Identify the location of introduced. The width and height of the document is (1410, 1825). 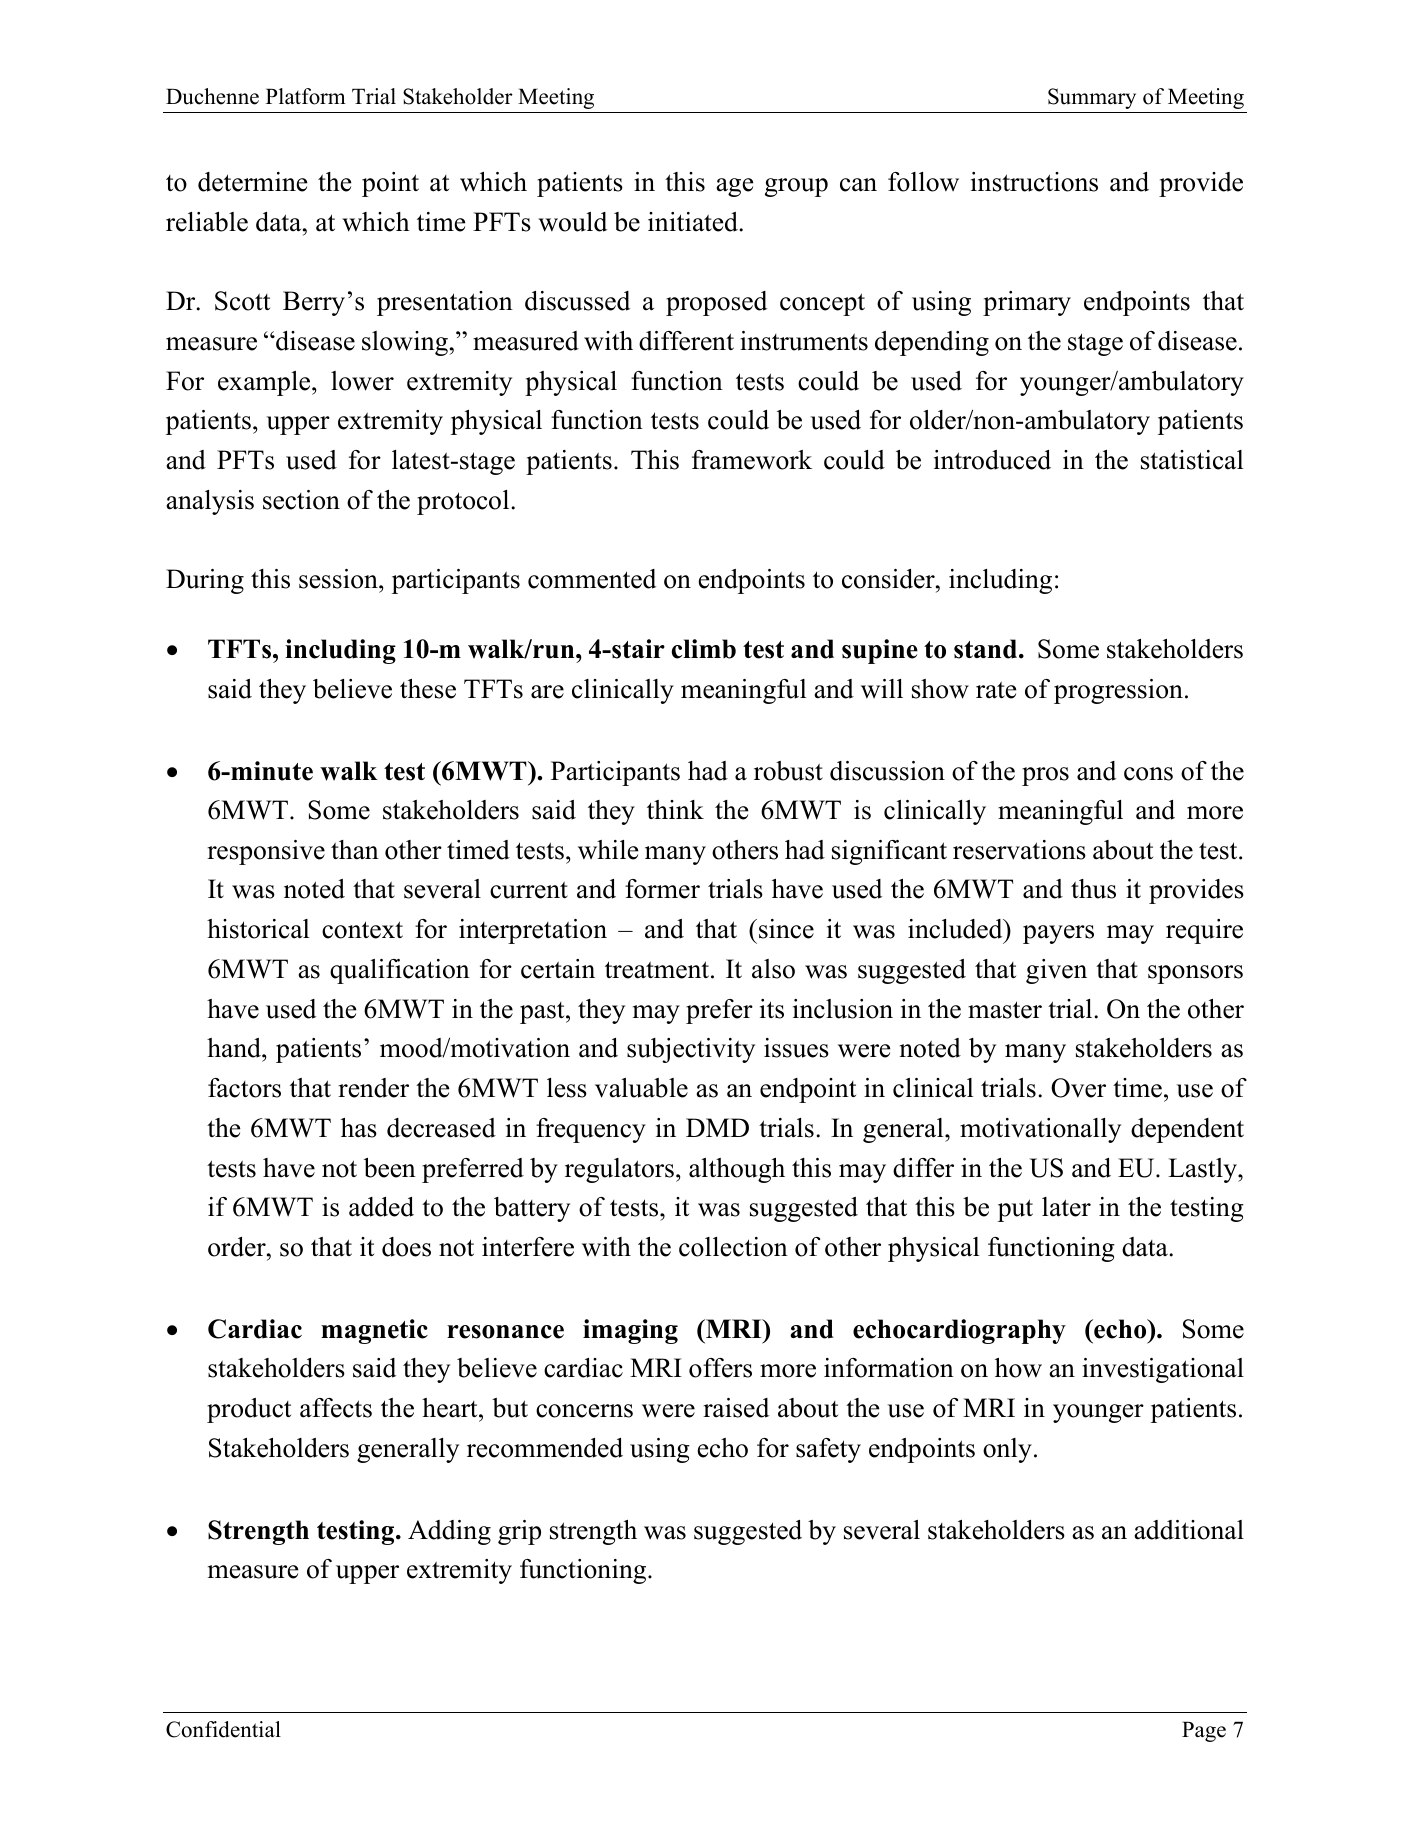
(992, 460).
